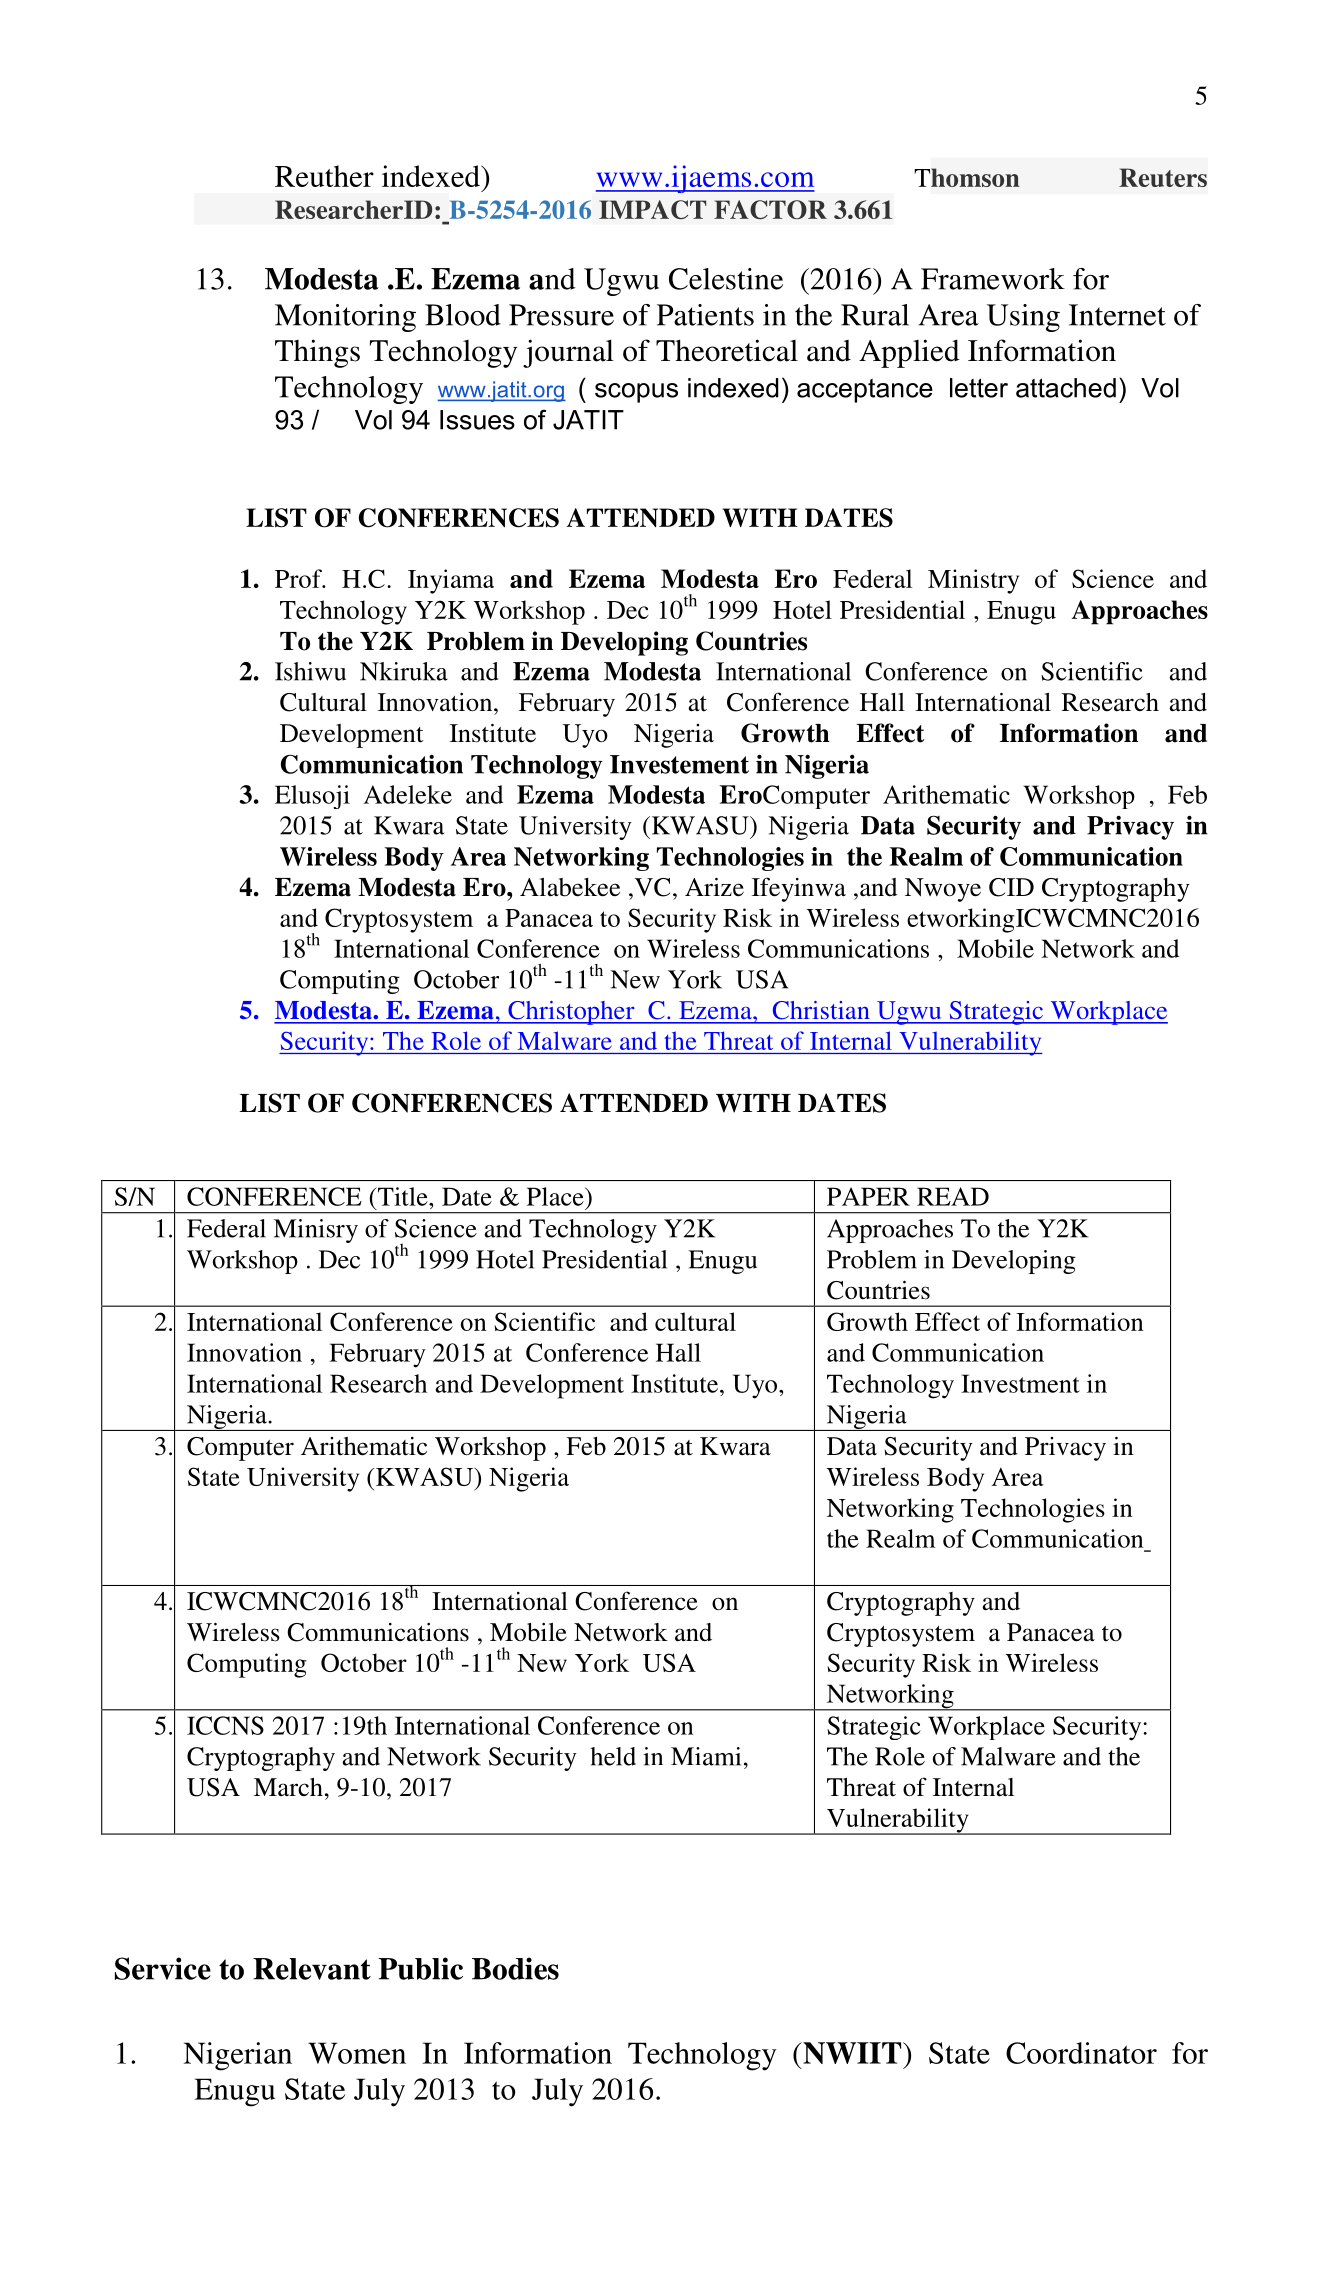  I want to click on Relevant, so click(312, 1969).
